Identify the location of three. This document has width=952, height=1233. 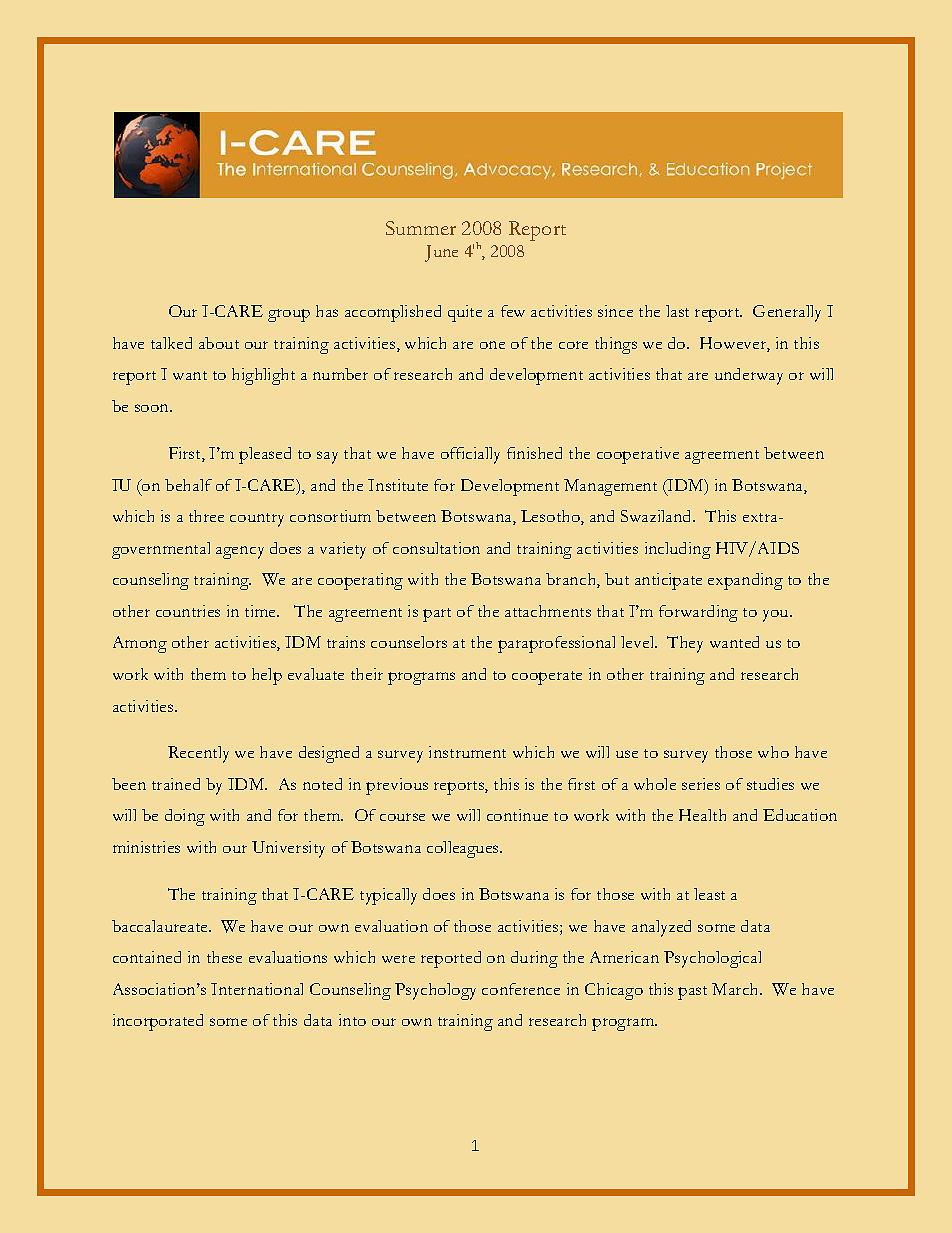
(206, 516).
